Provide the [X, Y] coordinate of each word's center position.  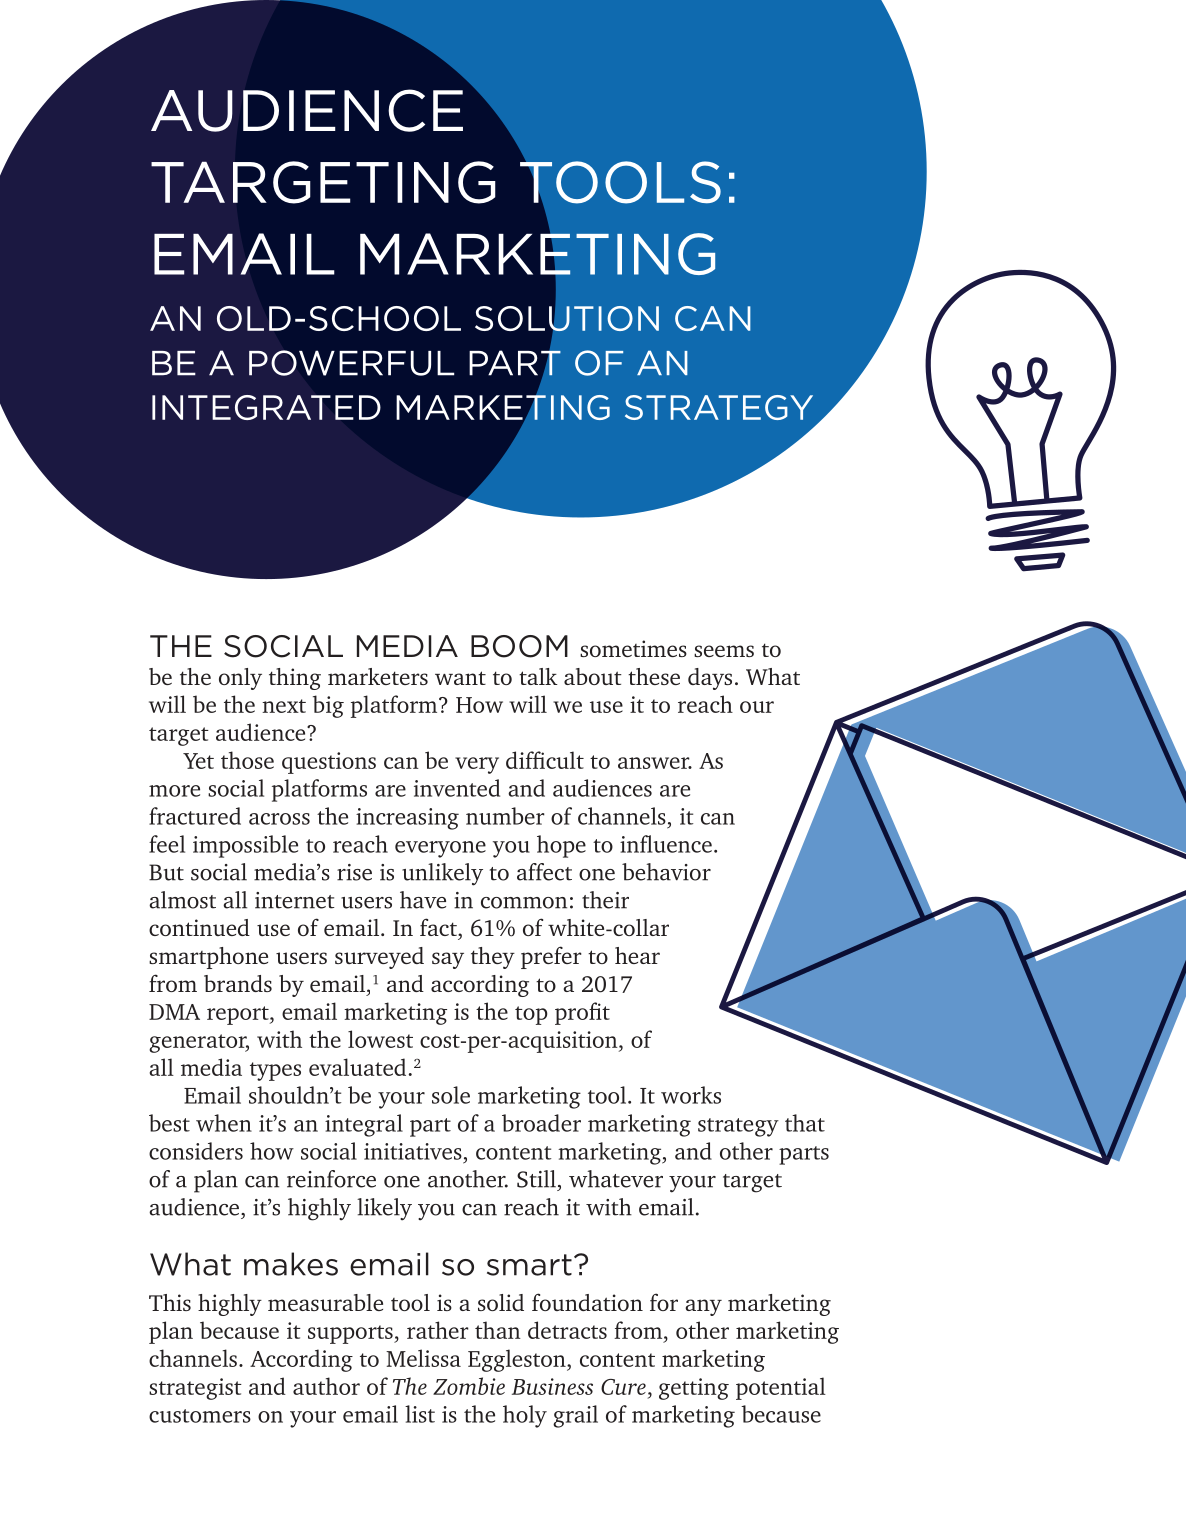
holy [525, 1416]
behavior [666, 872]
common [524, 903]
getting [694, 1389]
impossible [245, 846]
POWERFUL [351, 363]
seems [724, 651]
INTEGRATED [266, 407]
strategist [195, 1389]
